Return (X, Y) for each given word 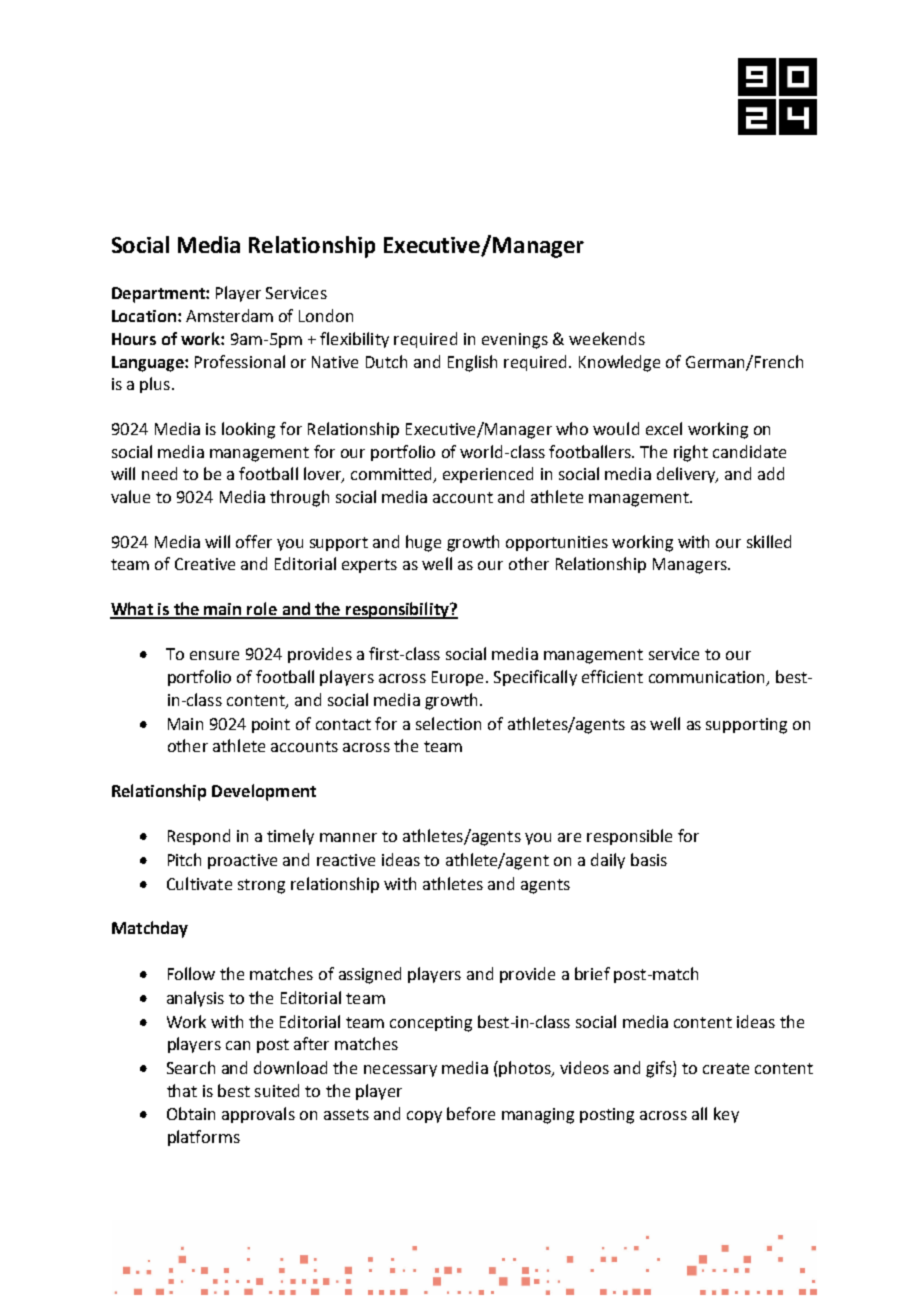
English (472, 363)
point (271, 725)
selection (448, 723)
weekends (607, 338)
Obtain (191, 1113)
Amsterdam (229, 315)
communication (708, 678)
